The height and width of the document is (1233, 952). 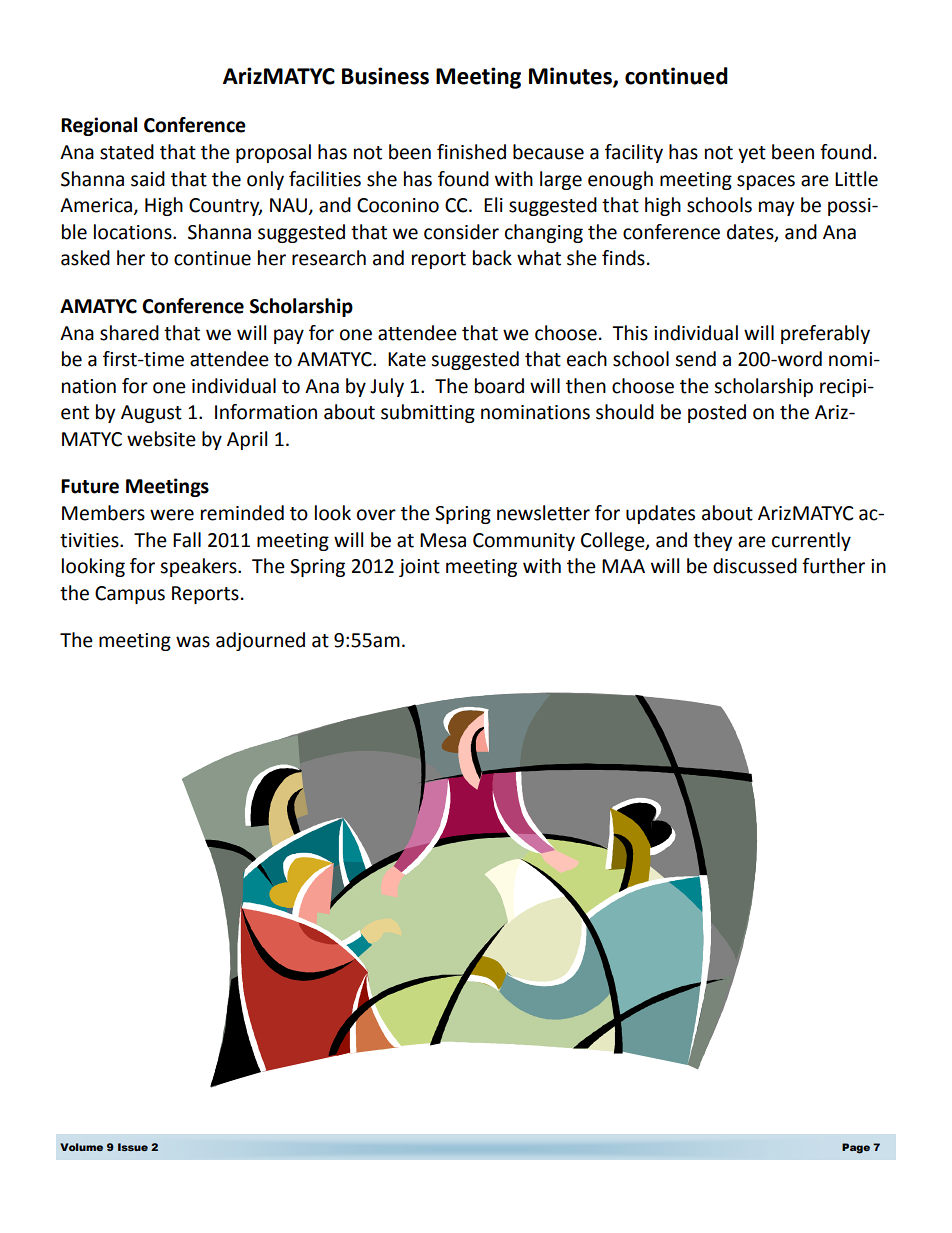 I want to click on yet, so click(x=752, y=154).
